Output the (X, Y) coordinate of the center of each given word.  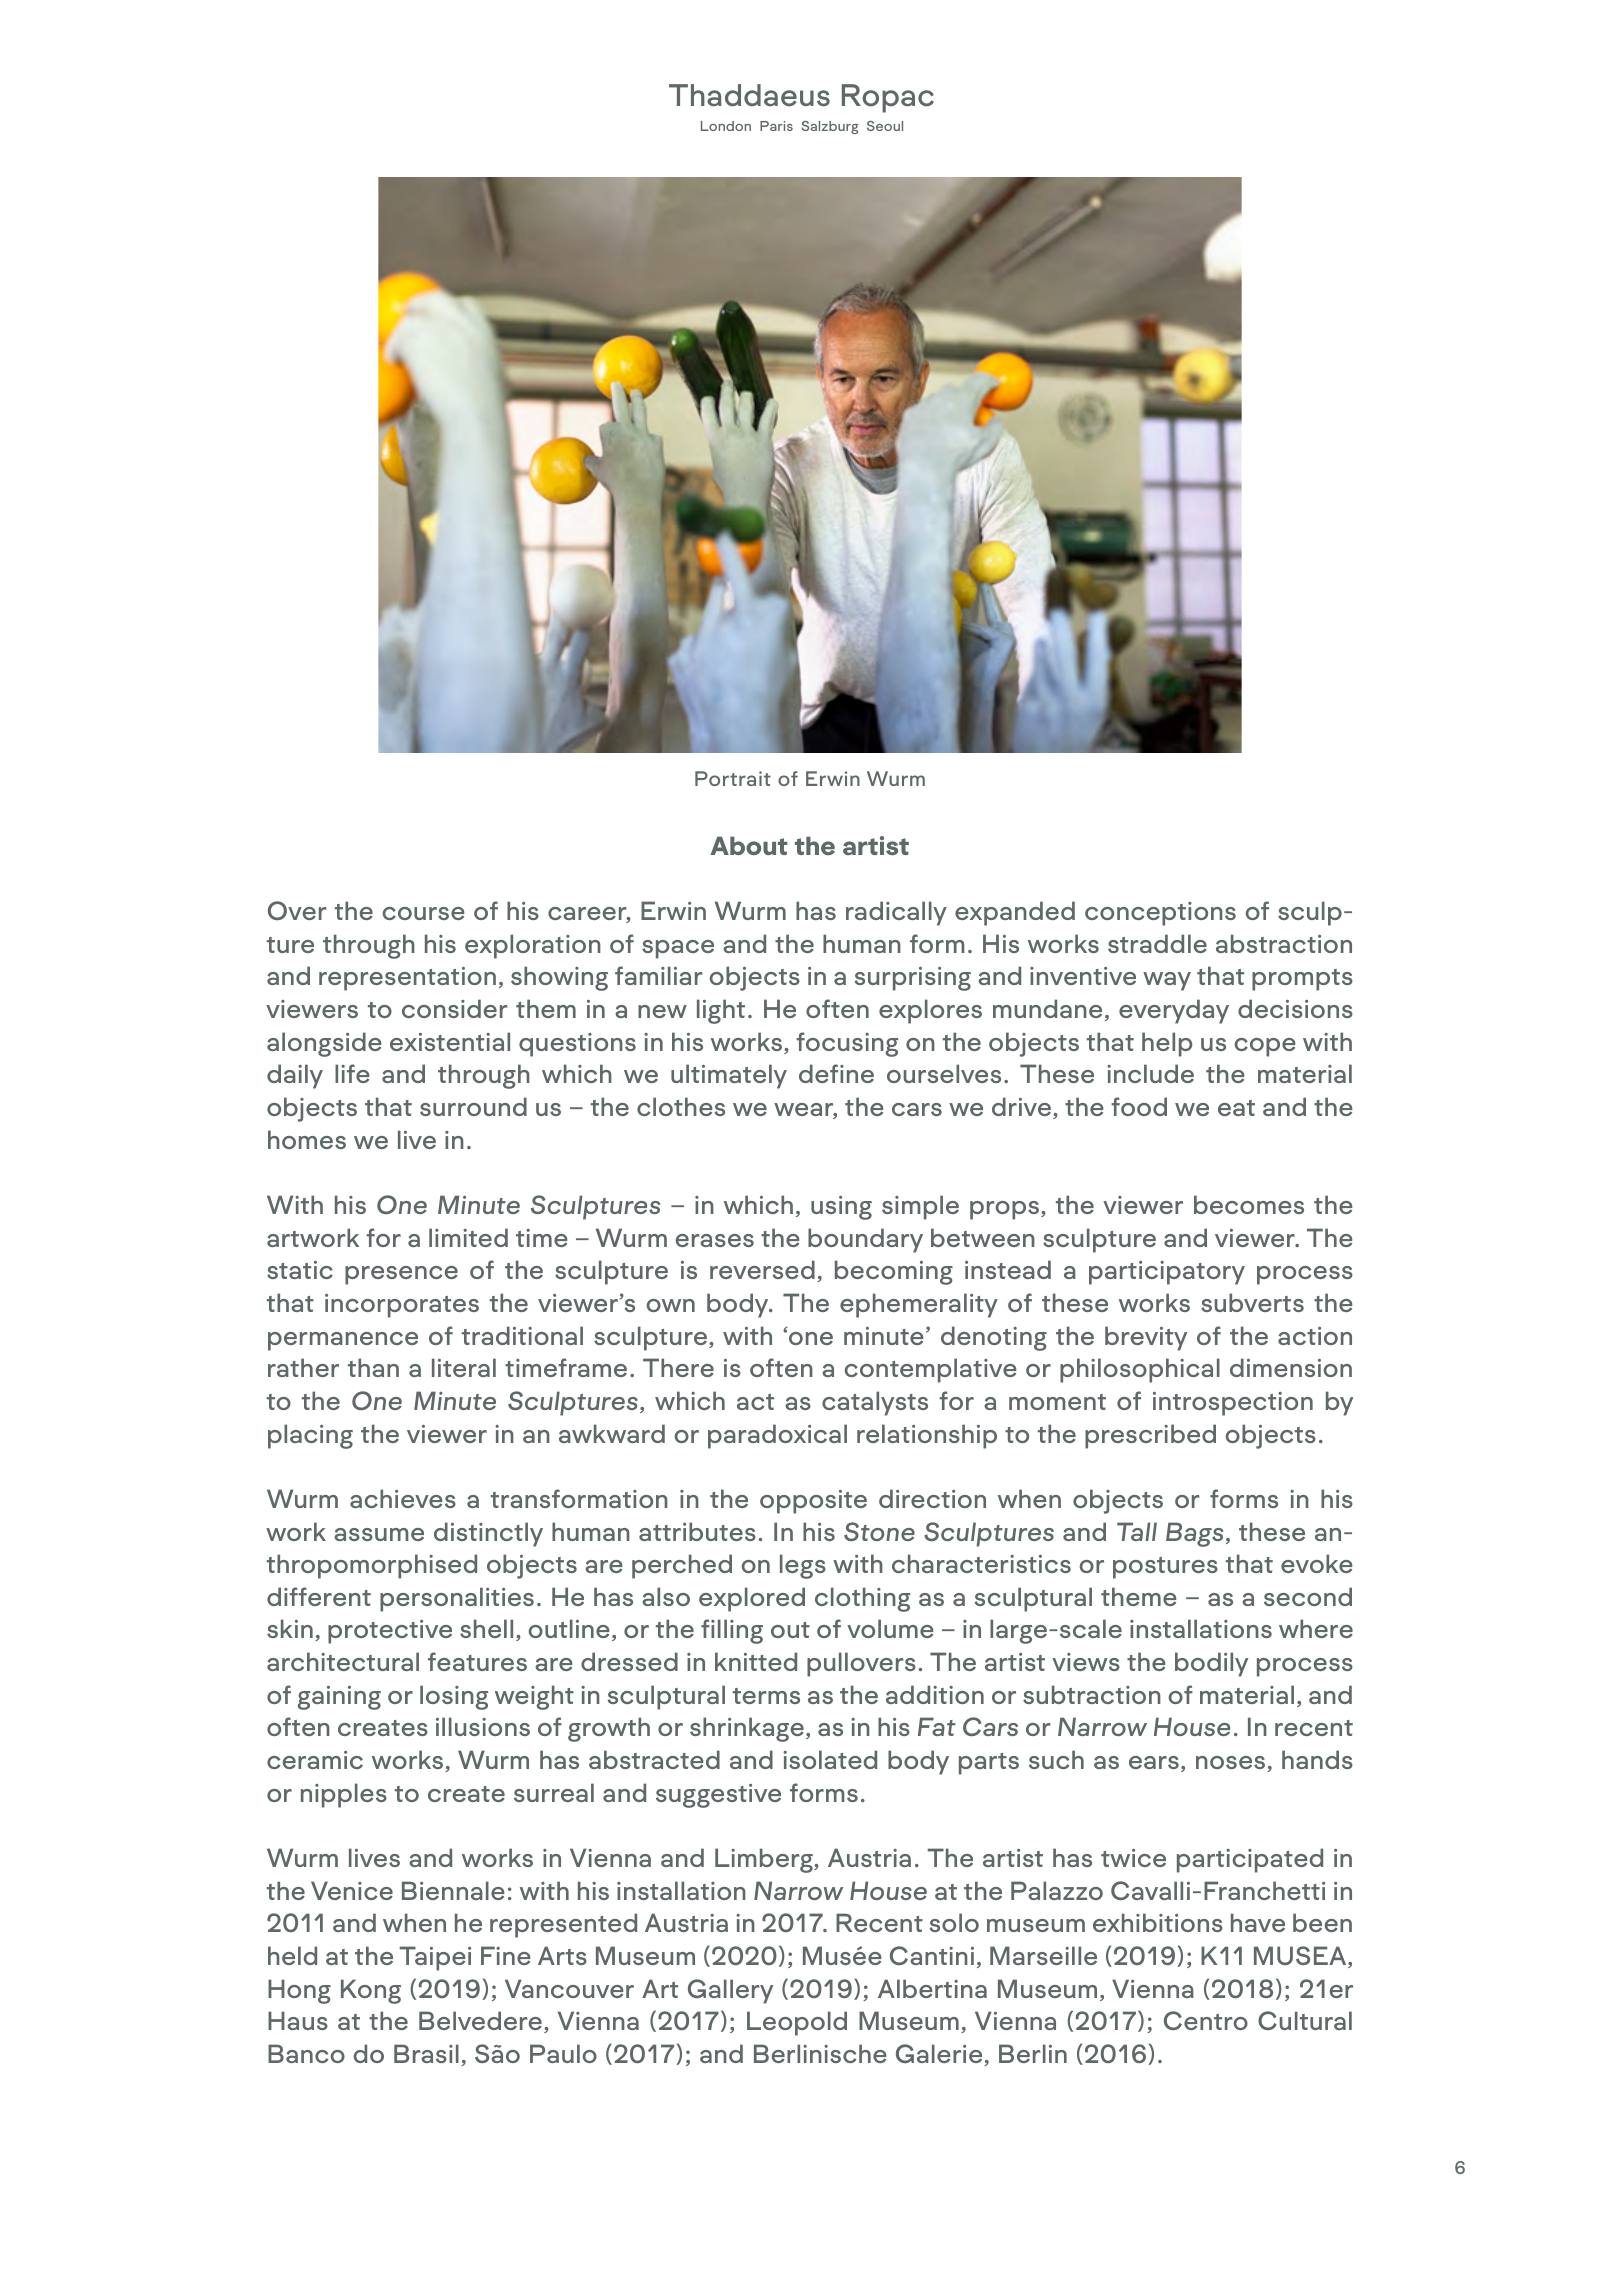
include (1150, 1073)
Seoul (885, 126)
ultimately (729, 1076)
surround (473, 1106)
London (726, 126)
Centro (1206, 2020)
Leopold (797, 2023)
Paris (776, 126)
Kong (371, 1991)
